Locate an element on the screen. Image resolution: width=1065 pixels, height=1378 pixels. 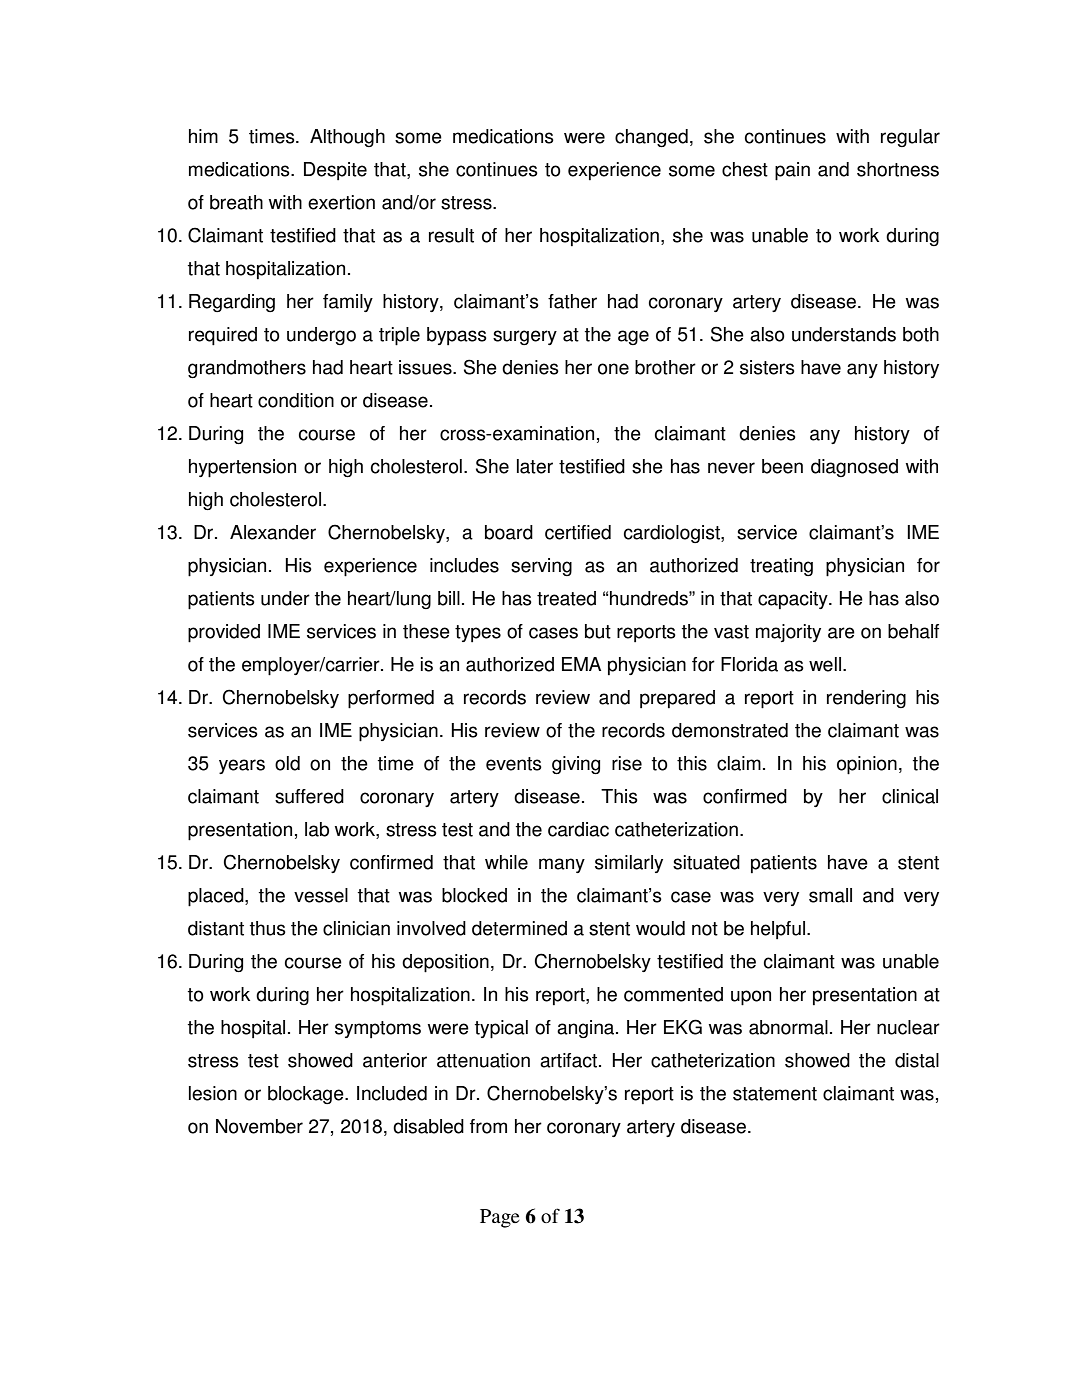
changed is located at coordinates (651, 138).
